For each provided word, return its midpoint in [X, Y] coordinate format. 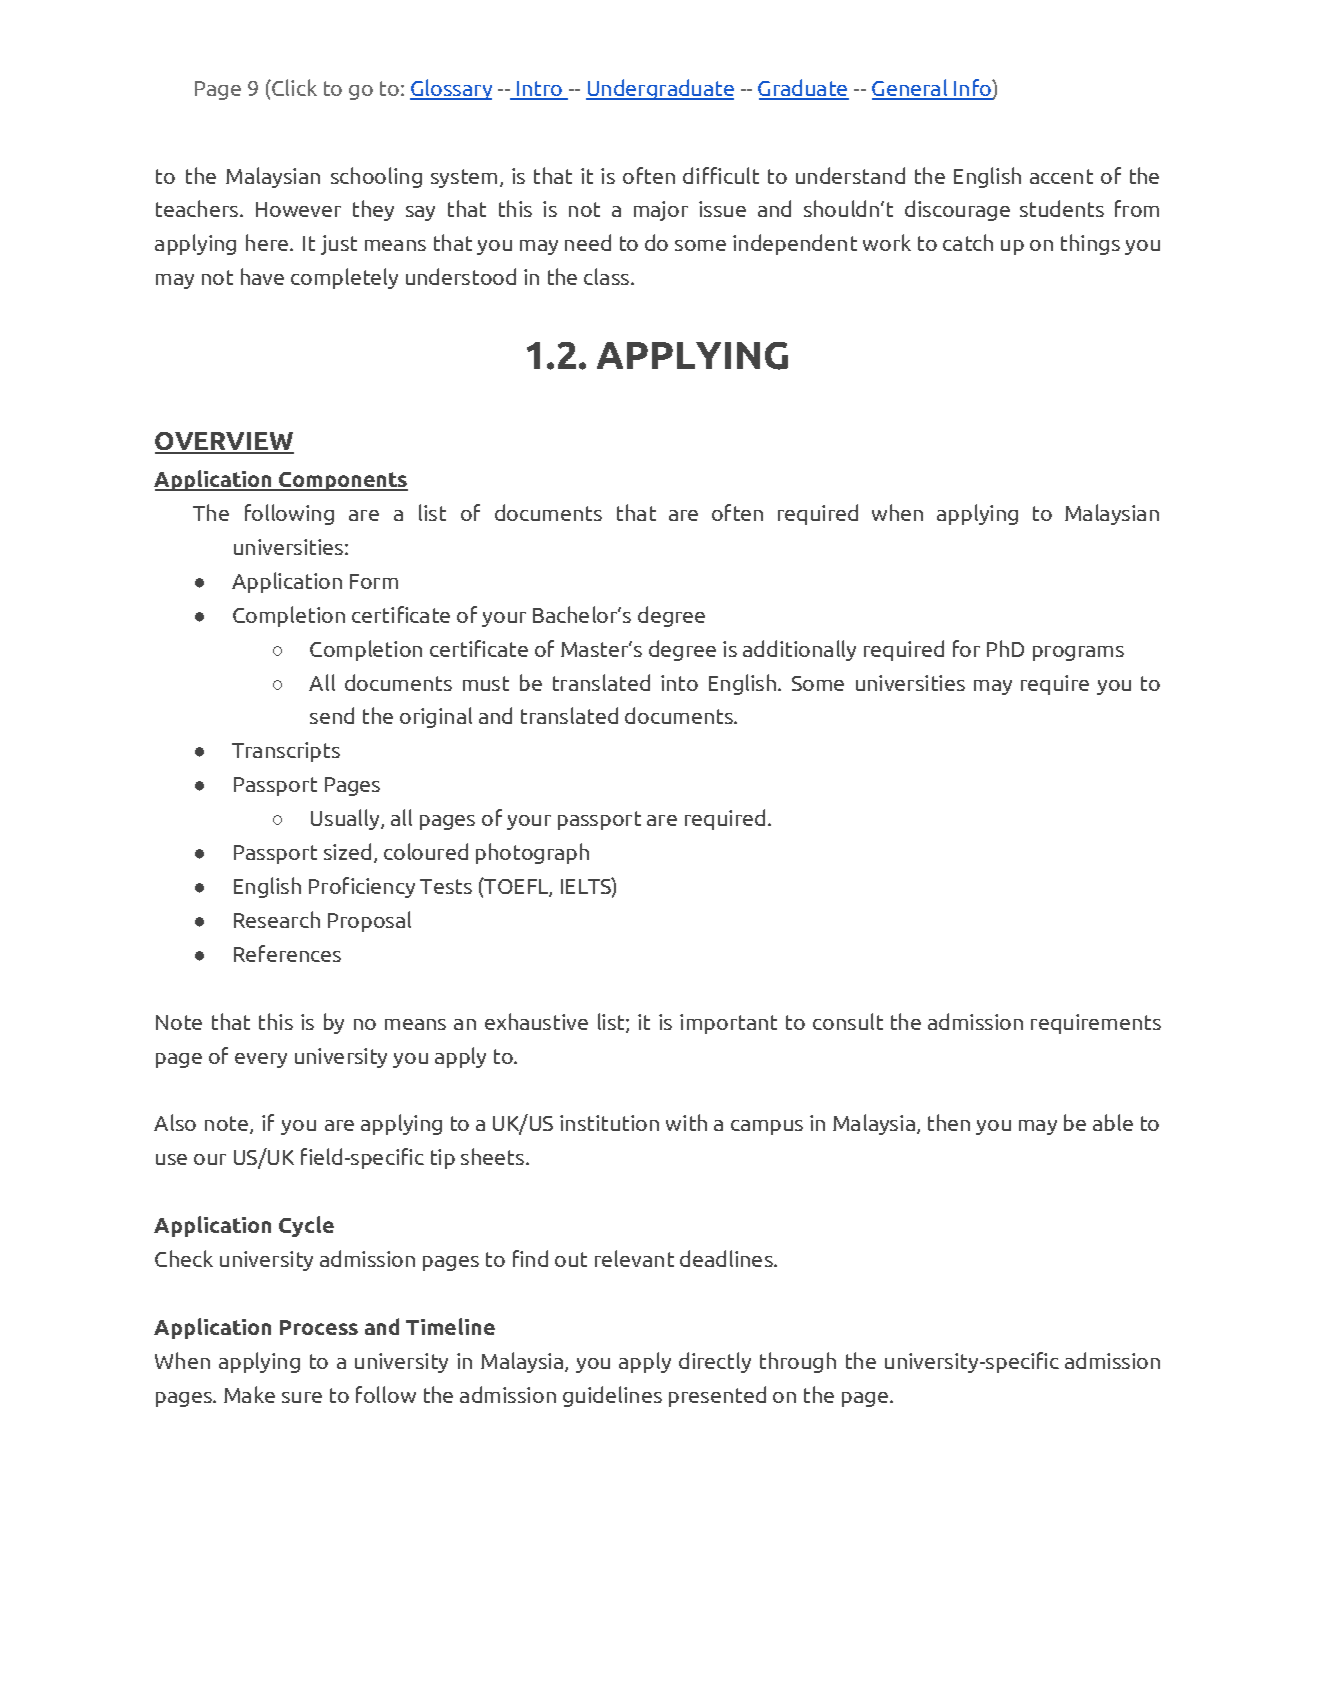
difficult [721, 175]
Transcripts [286, 752]
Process [319, 1327]
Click [293, 87]
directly [715, 1362]
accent [1061, 176]
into [679, 683]
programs [1078, 653]
